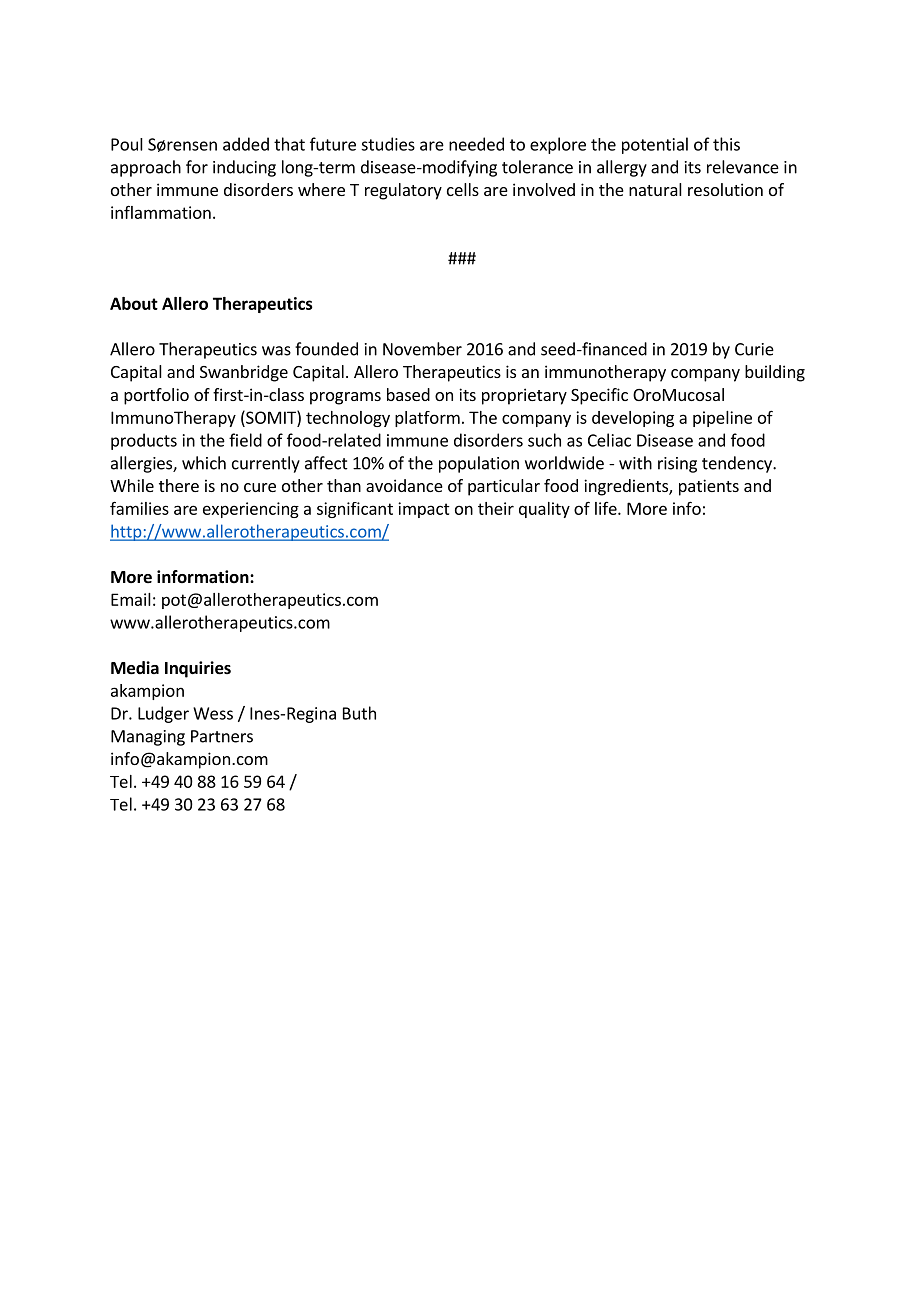 The height and width of the screenshot is (1308, 924). I want to click on pipeline, so click(722, 419).
